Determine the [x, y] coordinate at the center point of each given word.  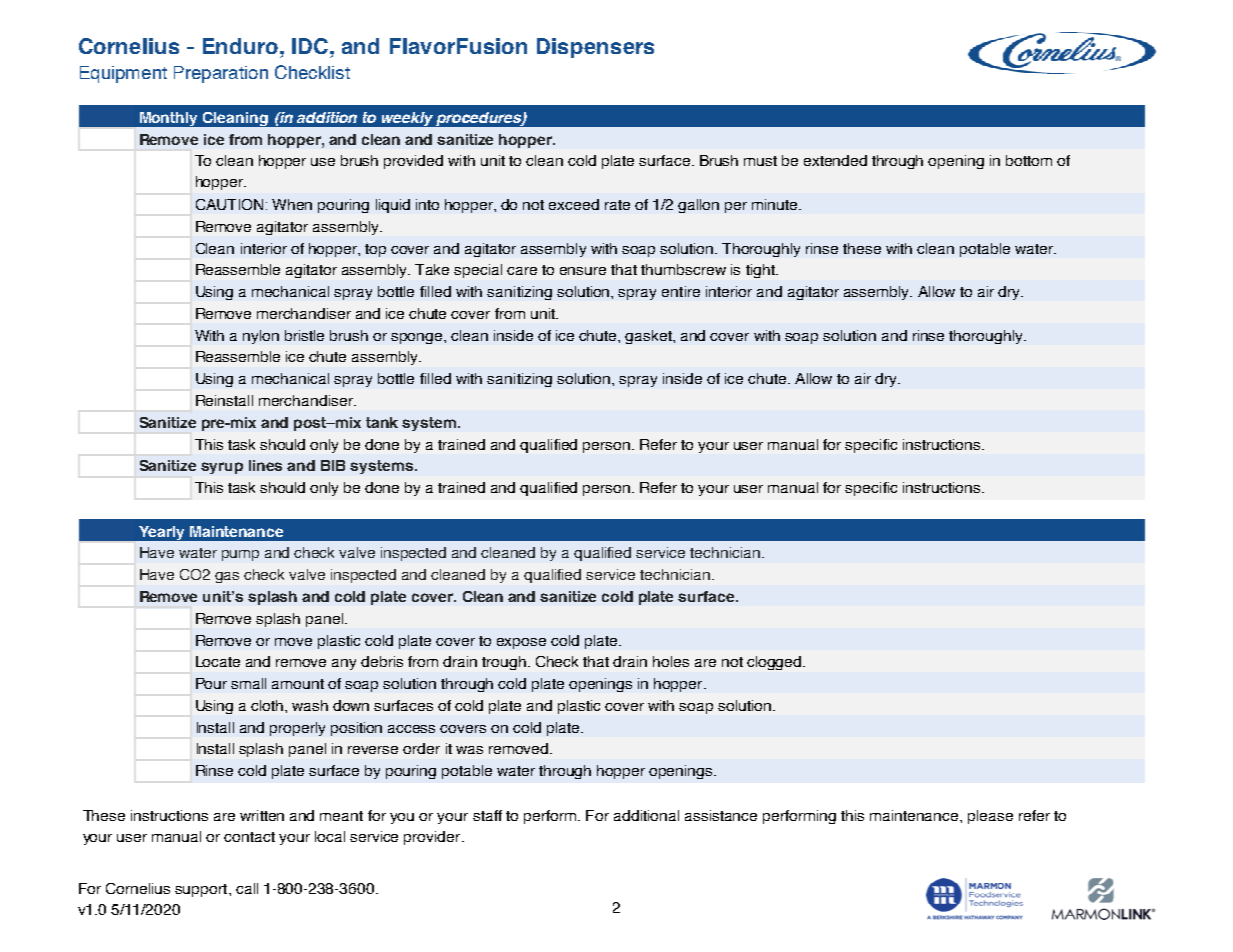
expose [521, 643]
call [247, 888]
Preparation [221, 74]
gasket [649, 337]
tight [761, 271]
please [990, 817]
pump [240, 555]
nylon [261, 337]
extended [835, 160]
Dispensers [595, 48]
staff [487, 815]
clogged [775, 663]
